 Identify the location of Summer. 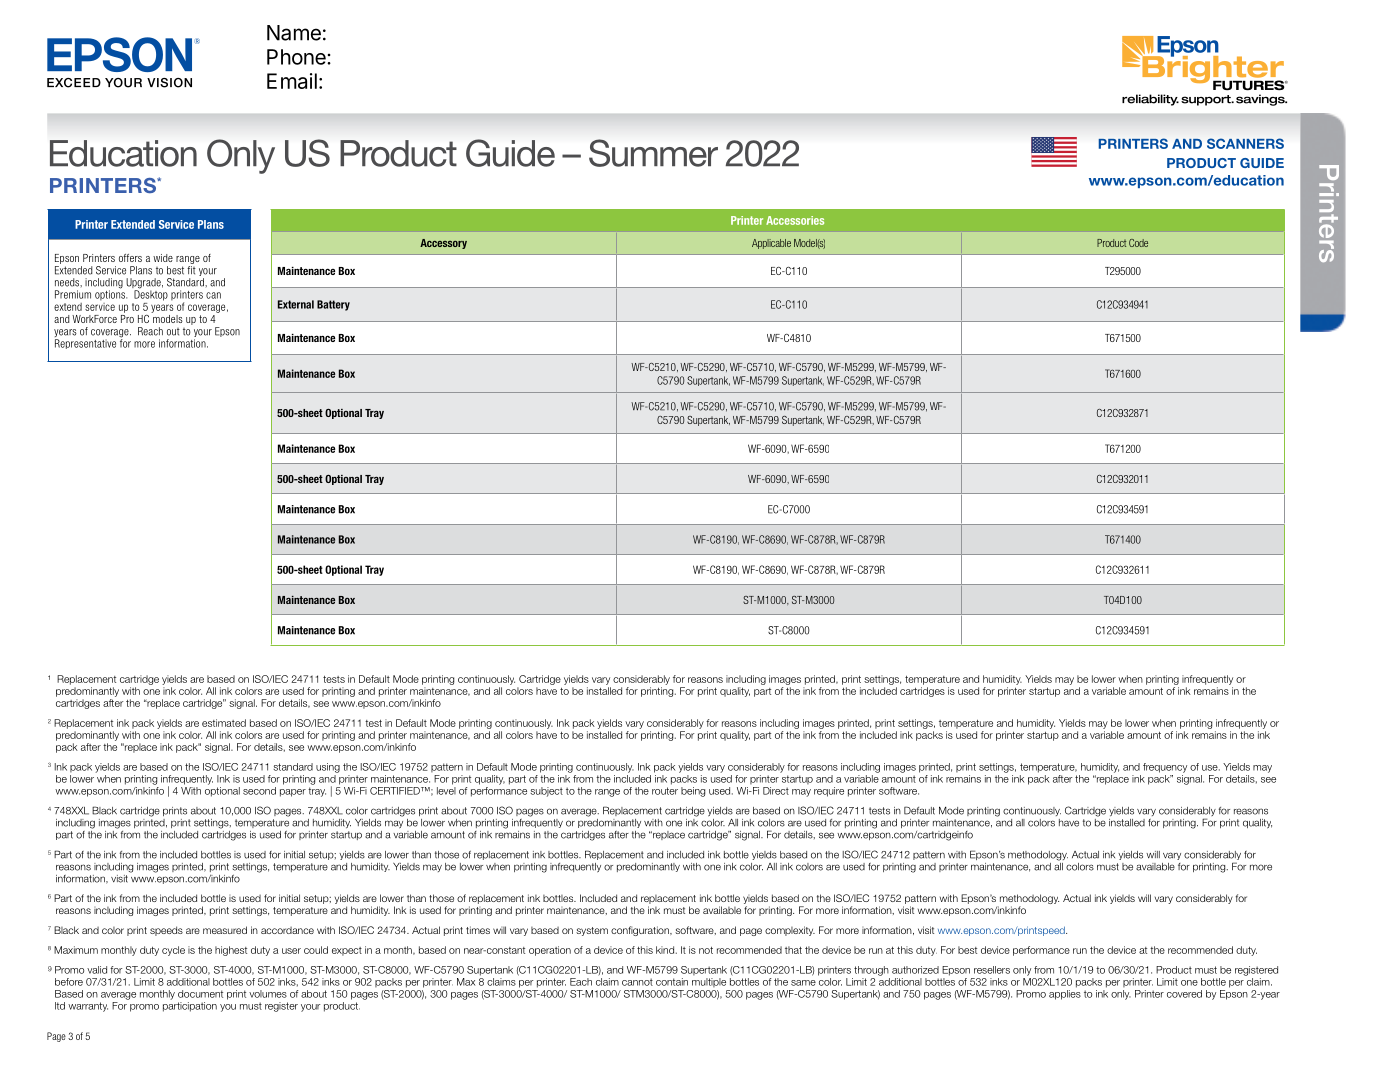
(653, 153).
